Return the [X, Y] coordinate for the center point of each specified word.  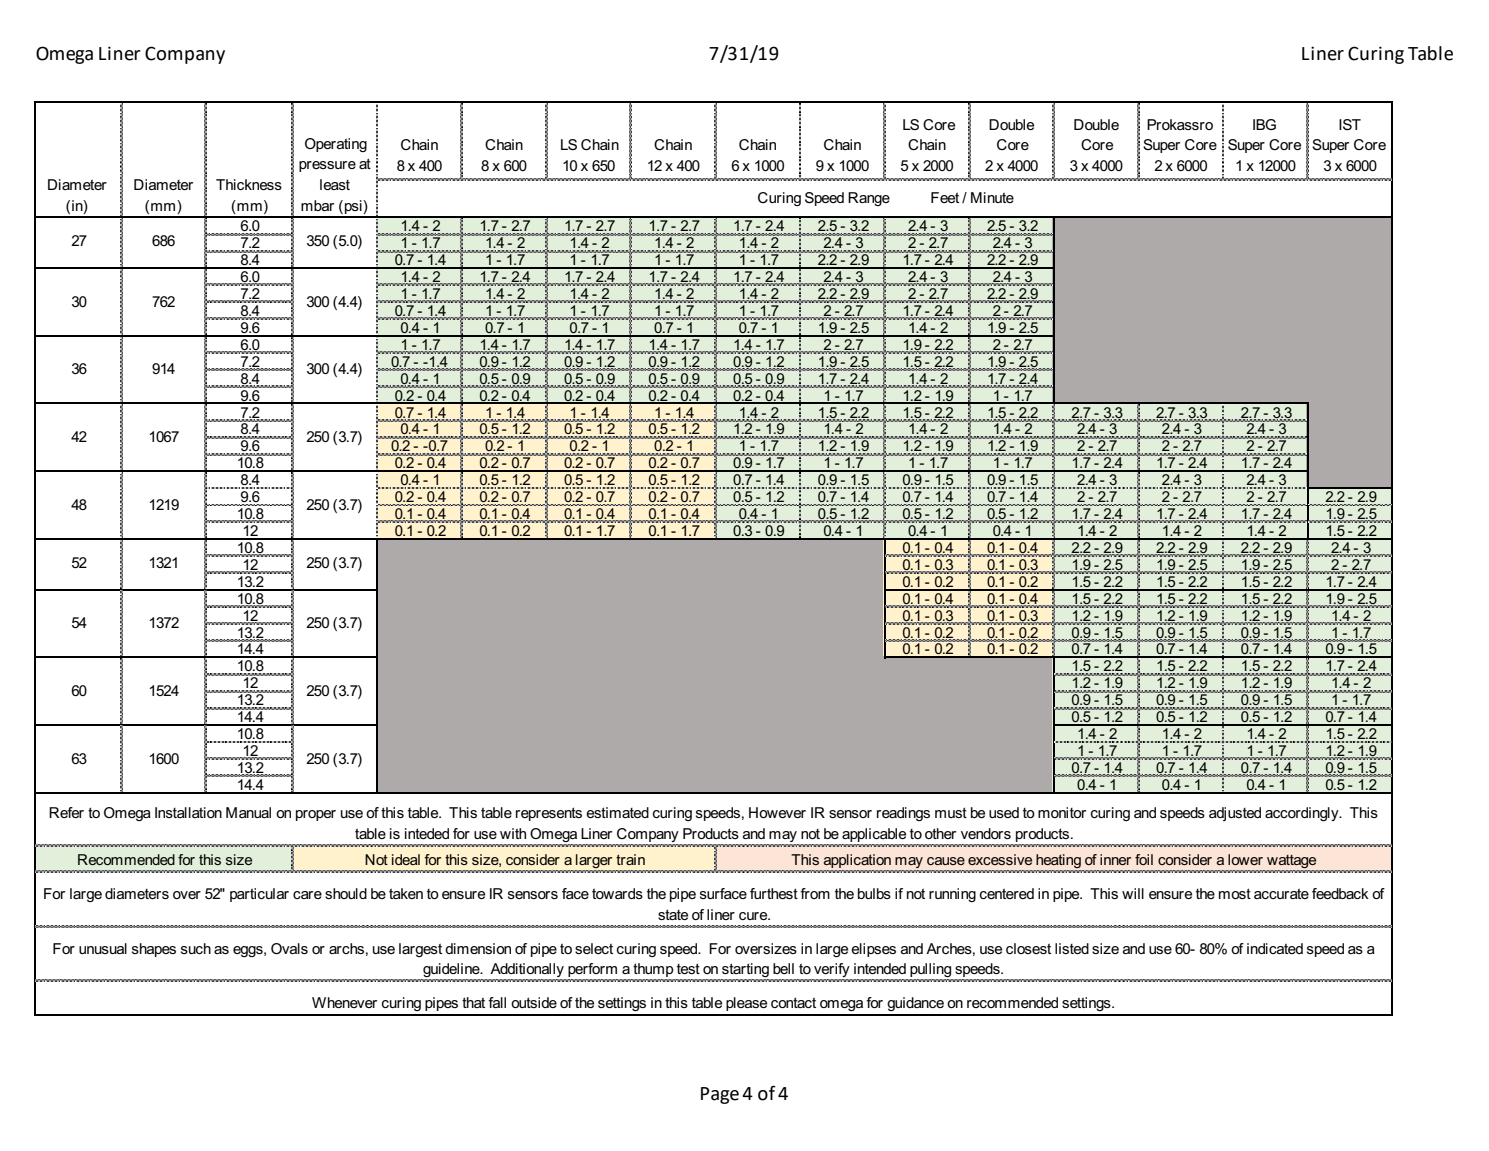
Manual [248, 812]
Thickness [249, 184]
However [777, 812]
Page [720, 1095]
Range [869, 199]
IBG [1264, 124]
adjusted [1235, 814]
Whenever [344, 1002]
